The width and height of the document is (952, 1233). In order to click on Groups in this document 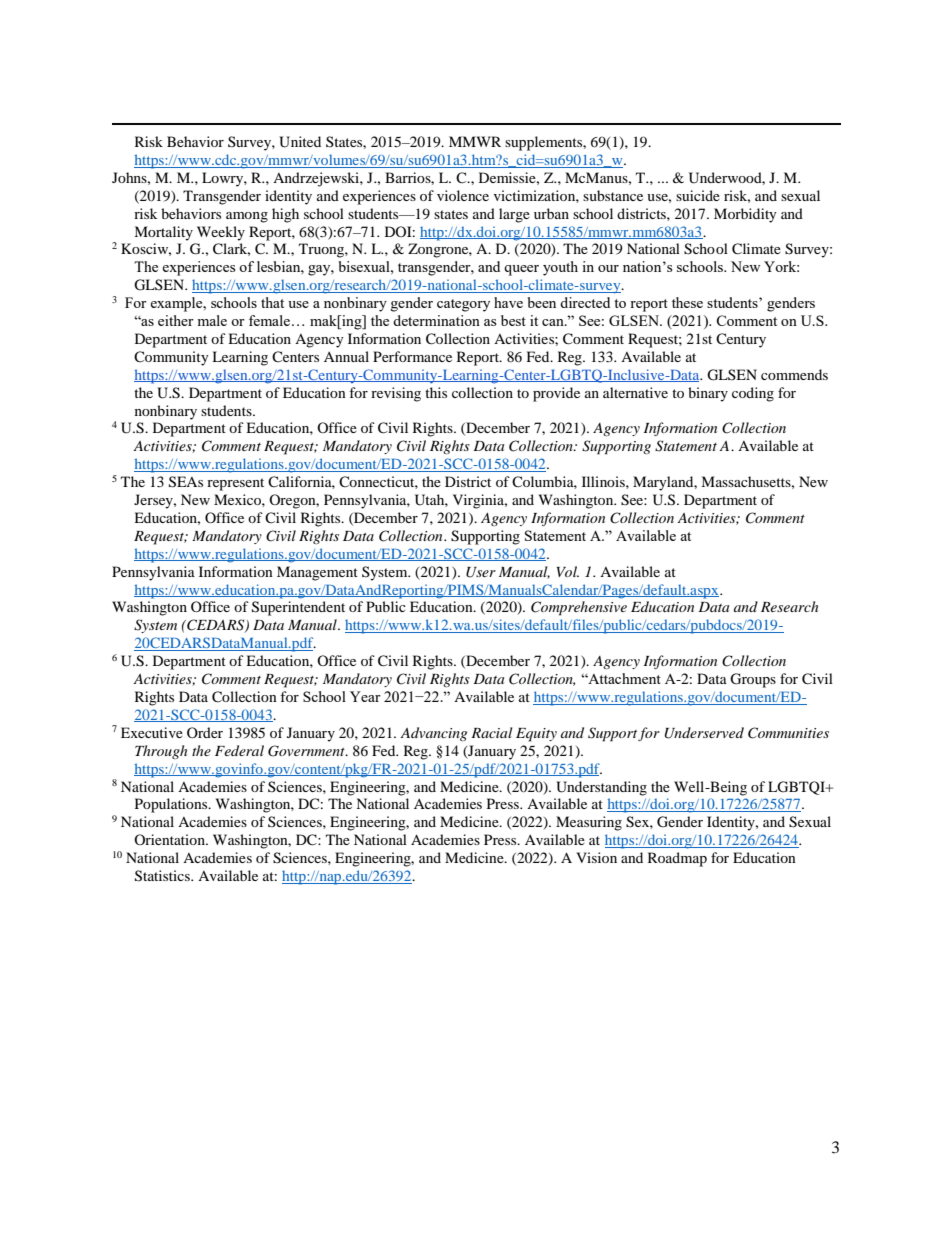, I will do `click(753, 680)`.
